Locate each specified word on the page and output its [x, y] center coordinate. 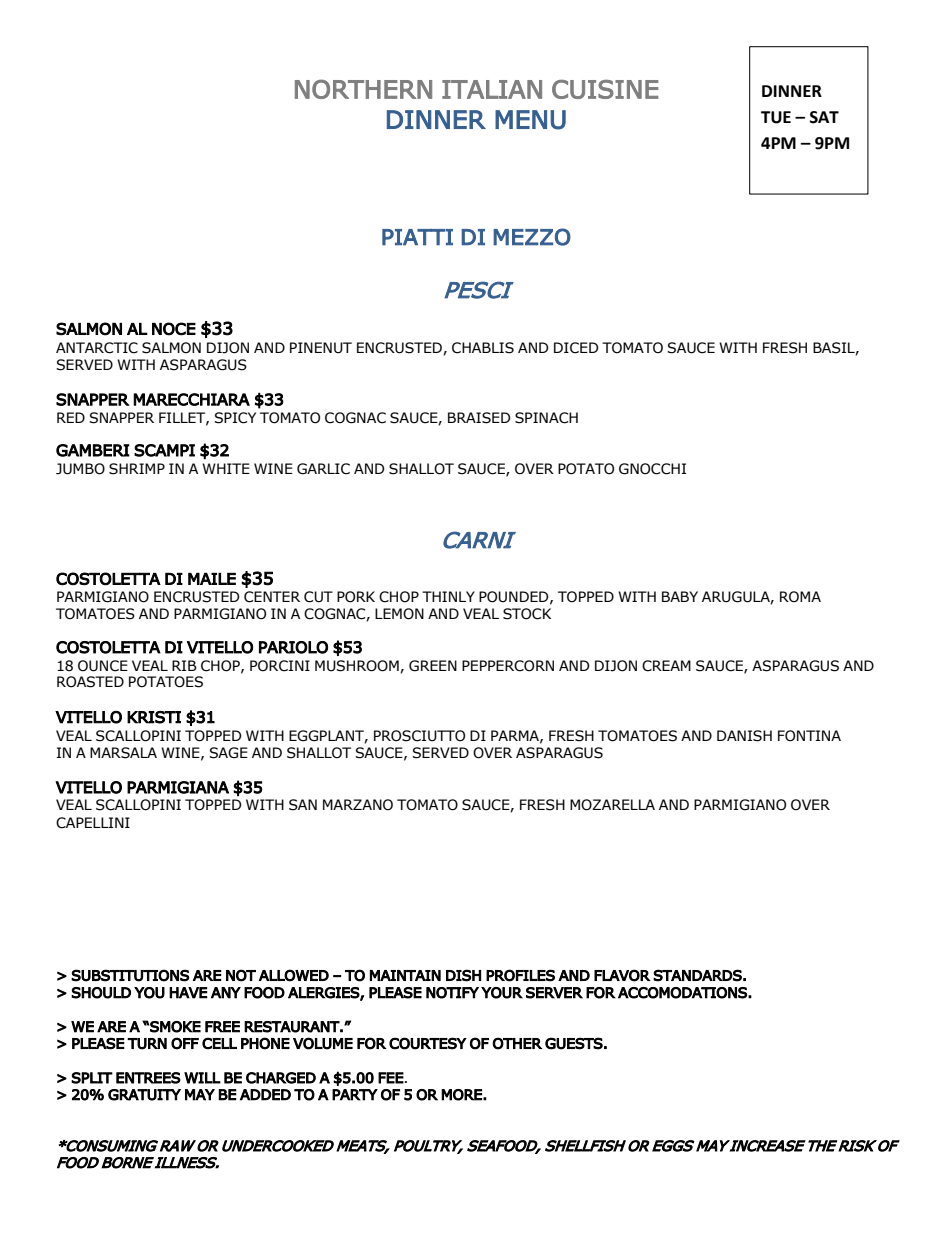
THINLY [448, 596]
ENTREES [148, 1078]
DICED [576, 348]
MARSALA [123, 753]
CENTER [272, 597]
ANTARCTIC [97, 348]
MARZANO [358, 805]
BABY [680, 596]
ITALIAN [492, 89]
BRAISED [479, 418]
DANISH [744, 736]
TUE [776, 117]
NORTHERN [363, 89]
